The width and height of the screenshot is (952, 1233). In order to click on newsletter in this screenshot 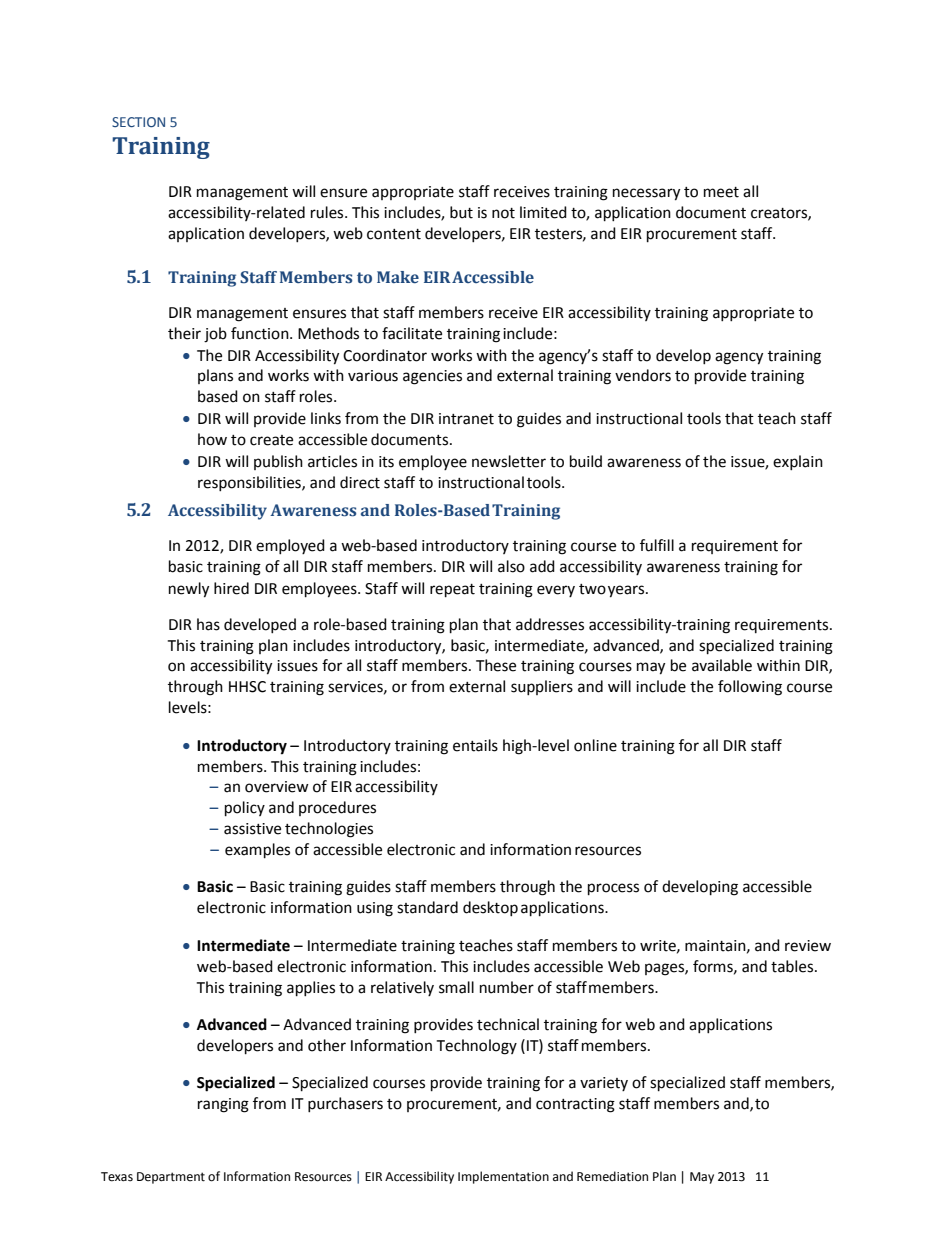, I will do `click(509, 461)`.
